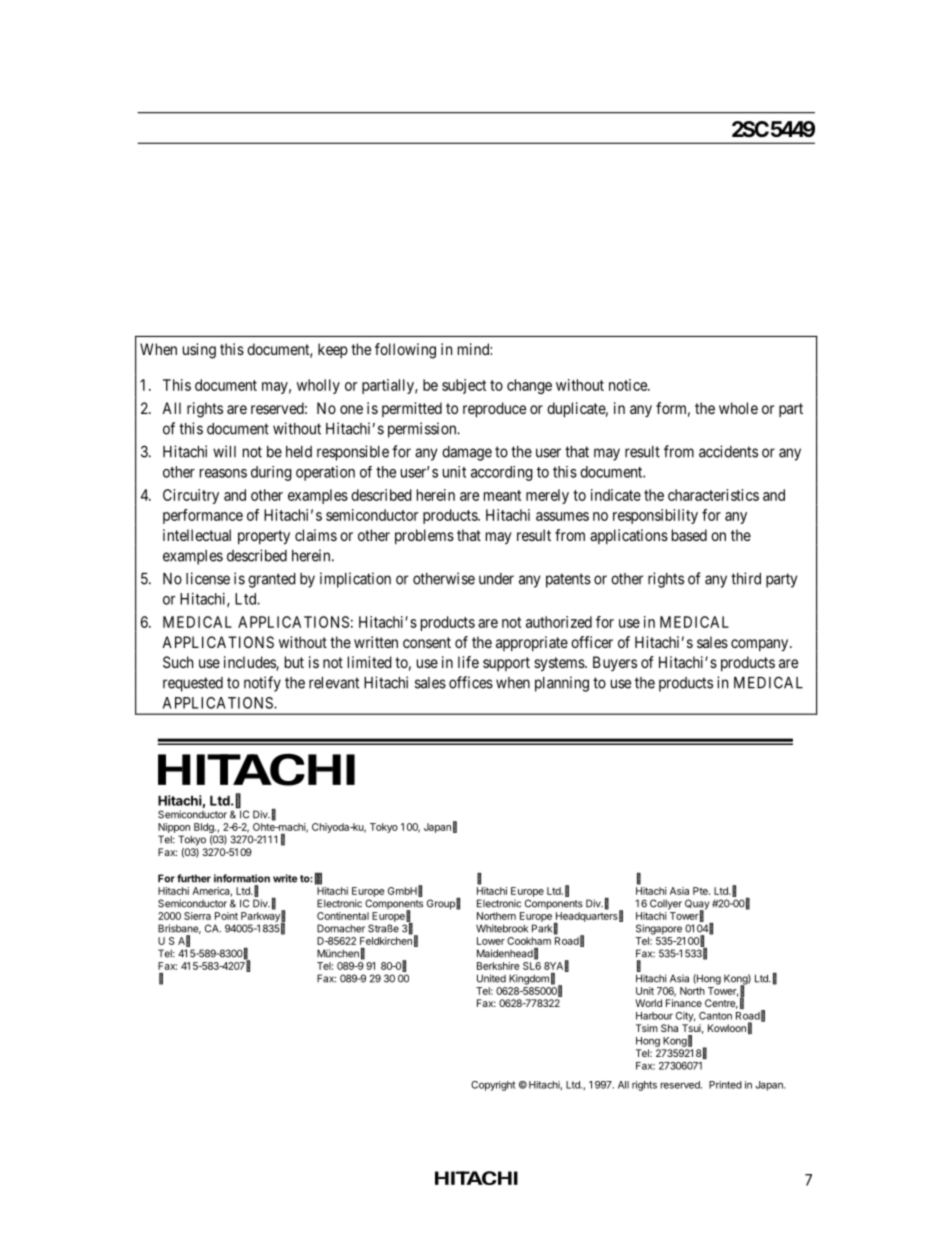  What do you see at coordinates (725, 1085) in the document?
I see `Printed` at bounding box center [725, 1085].
